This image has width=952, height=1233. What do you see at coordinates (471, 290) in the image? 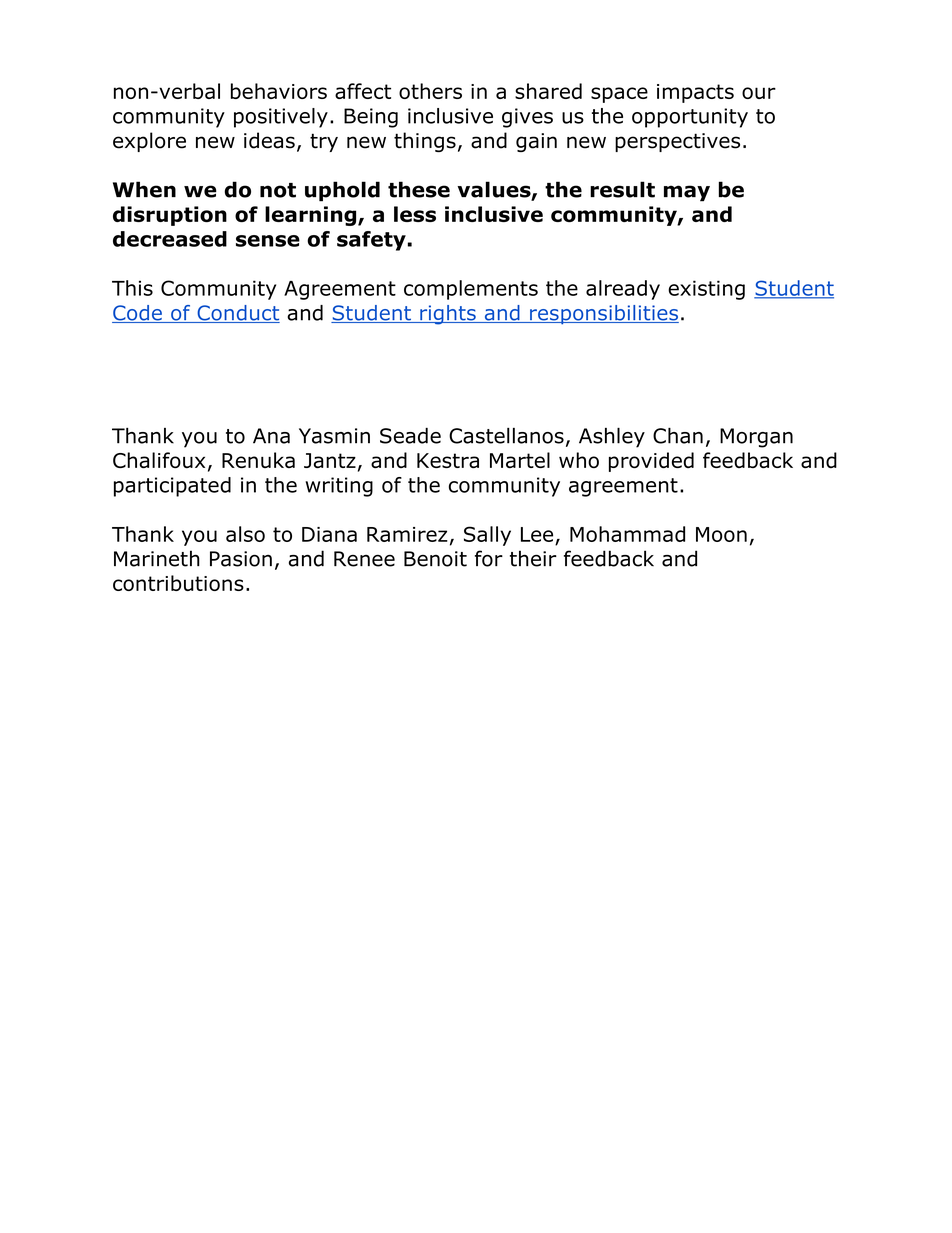
I see `complements` at bounding box center [471, 290].
